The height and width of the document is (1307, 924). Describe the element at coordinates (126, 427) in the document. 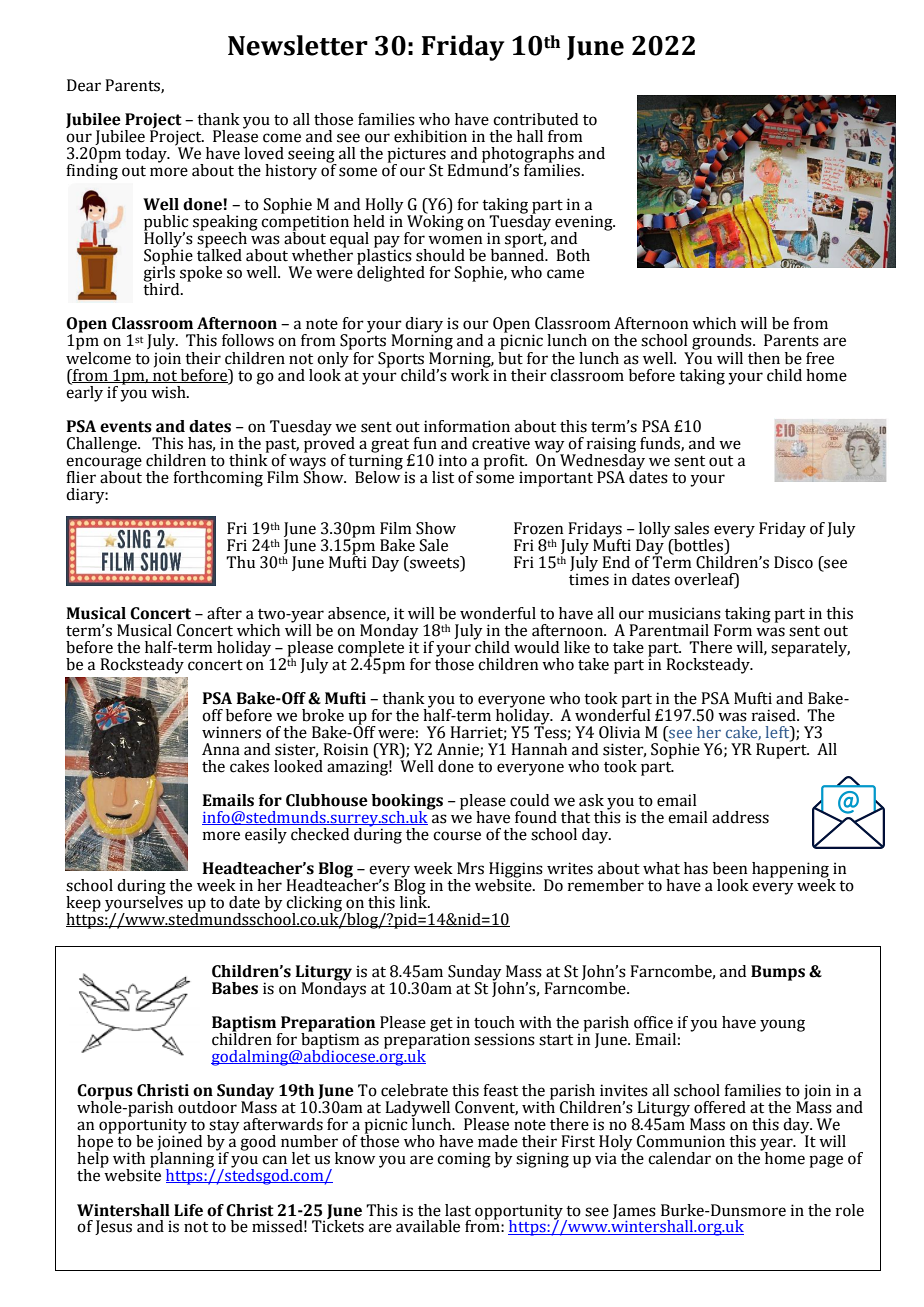

I see `events` at that location.
